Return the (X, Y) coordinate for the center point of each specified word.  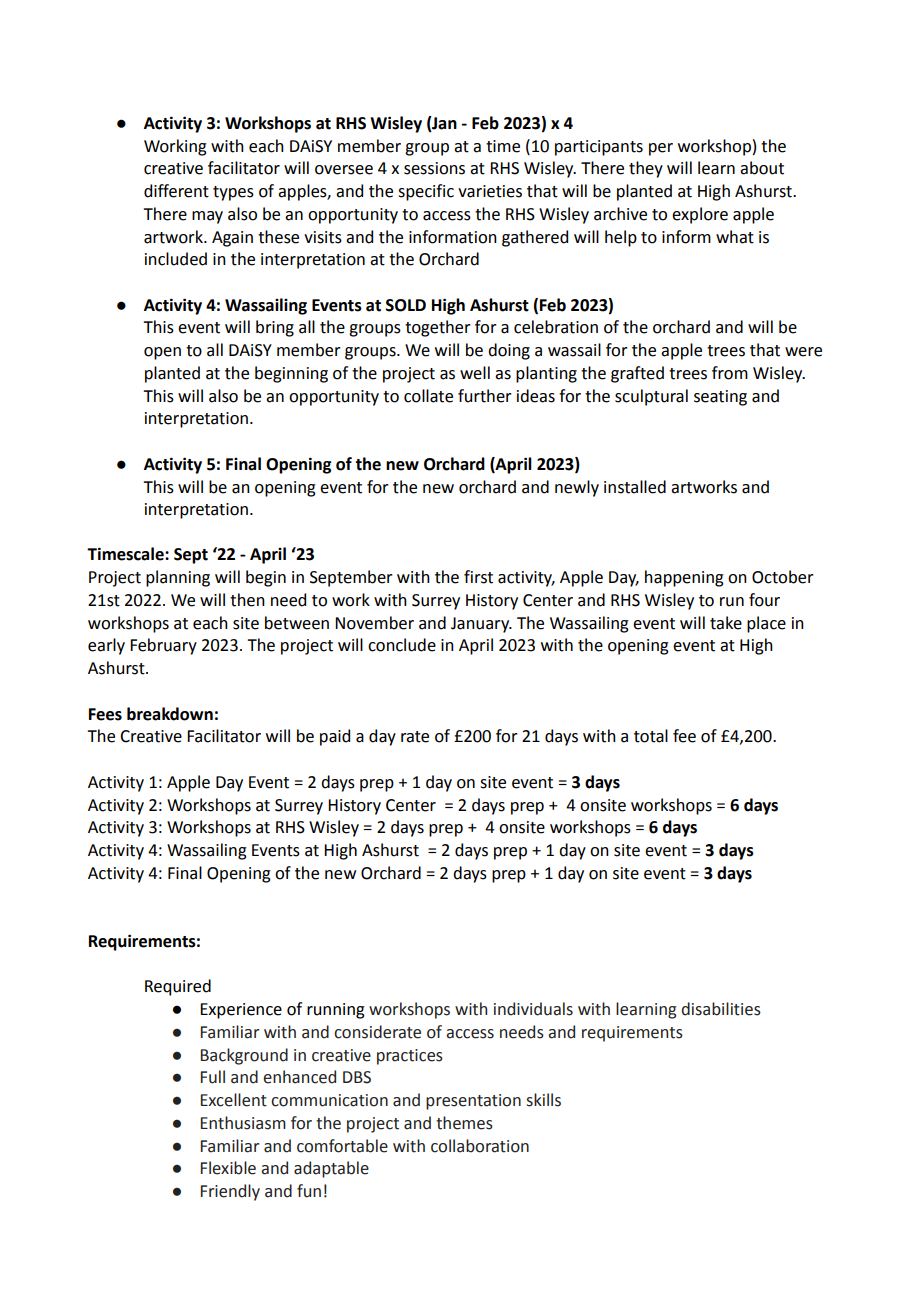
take (726, 623)
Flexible (228, 1168)
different (176, 191)
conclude (402, 645)
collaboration (480, 1146)
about (762, 168)
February (163, 646)
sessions (434, 168)
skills (543, 1100)
